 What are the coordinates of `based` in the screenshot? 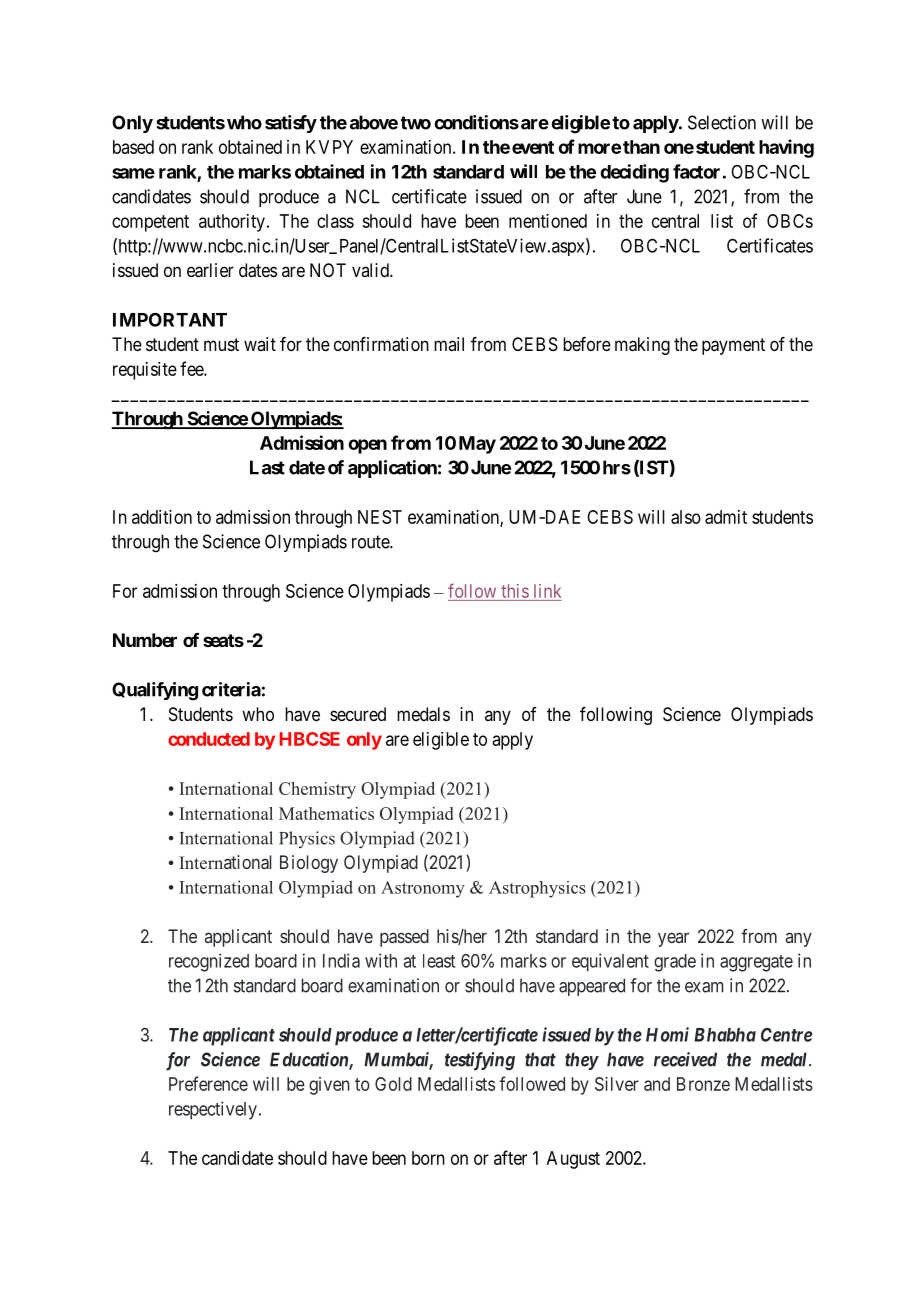 It's located at (133, 147).
